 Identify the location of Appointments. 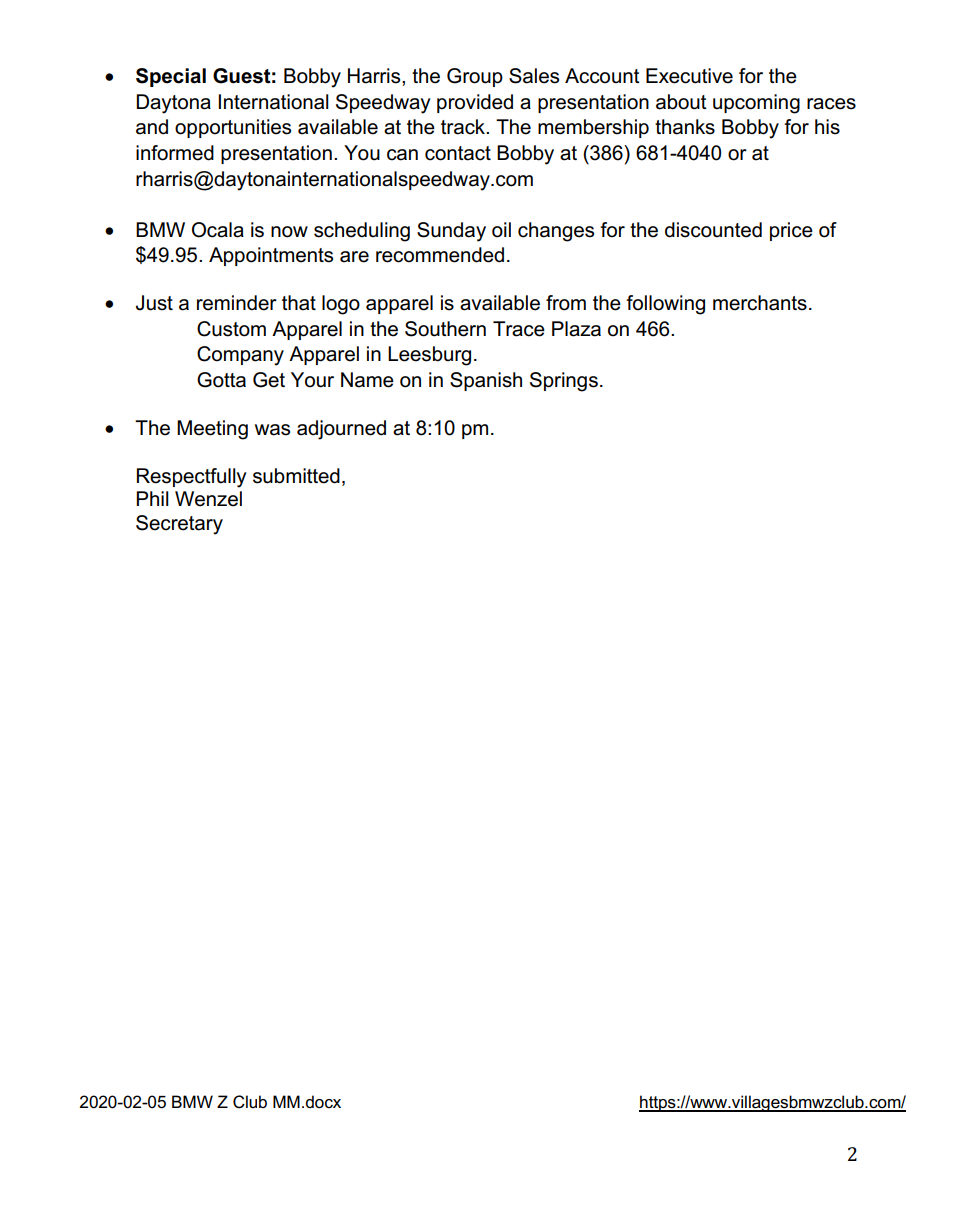
(271, 256).
